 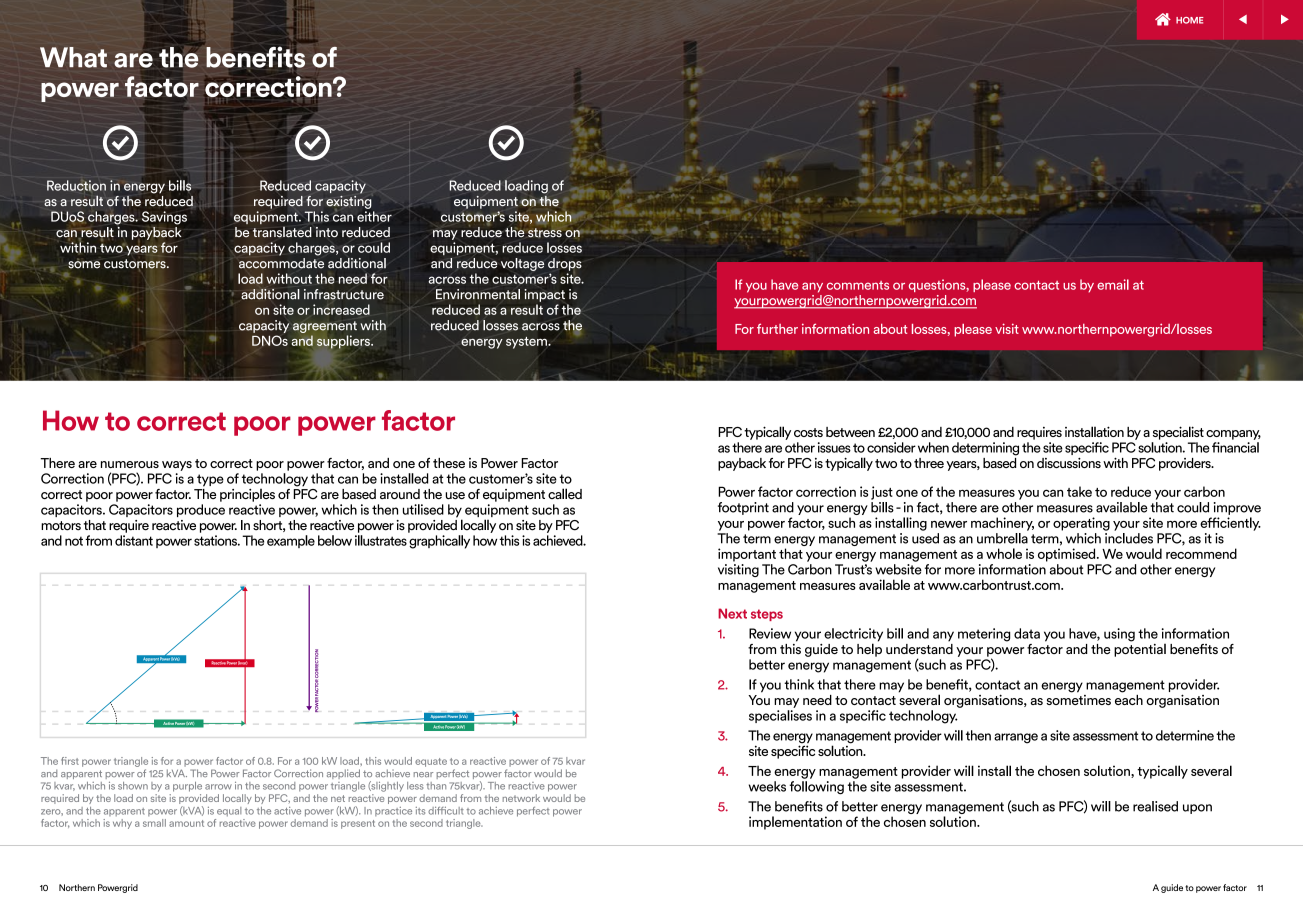 I want to click on HOME, so click(x=1190, y=20).
